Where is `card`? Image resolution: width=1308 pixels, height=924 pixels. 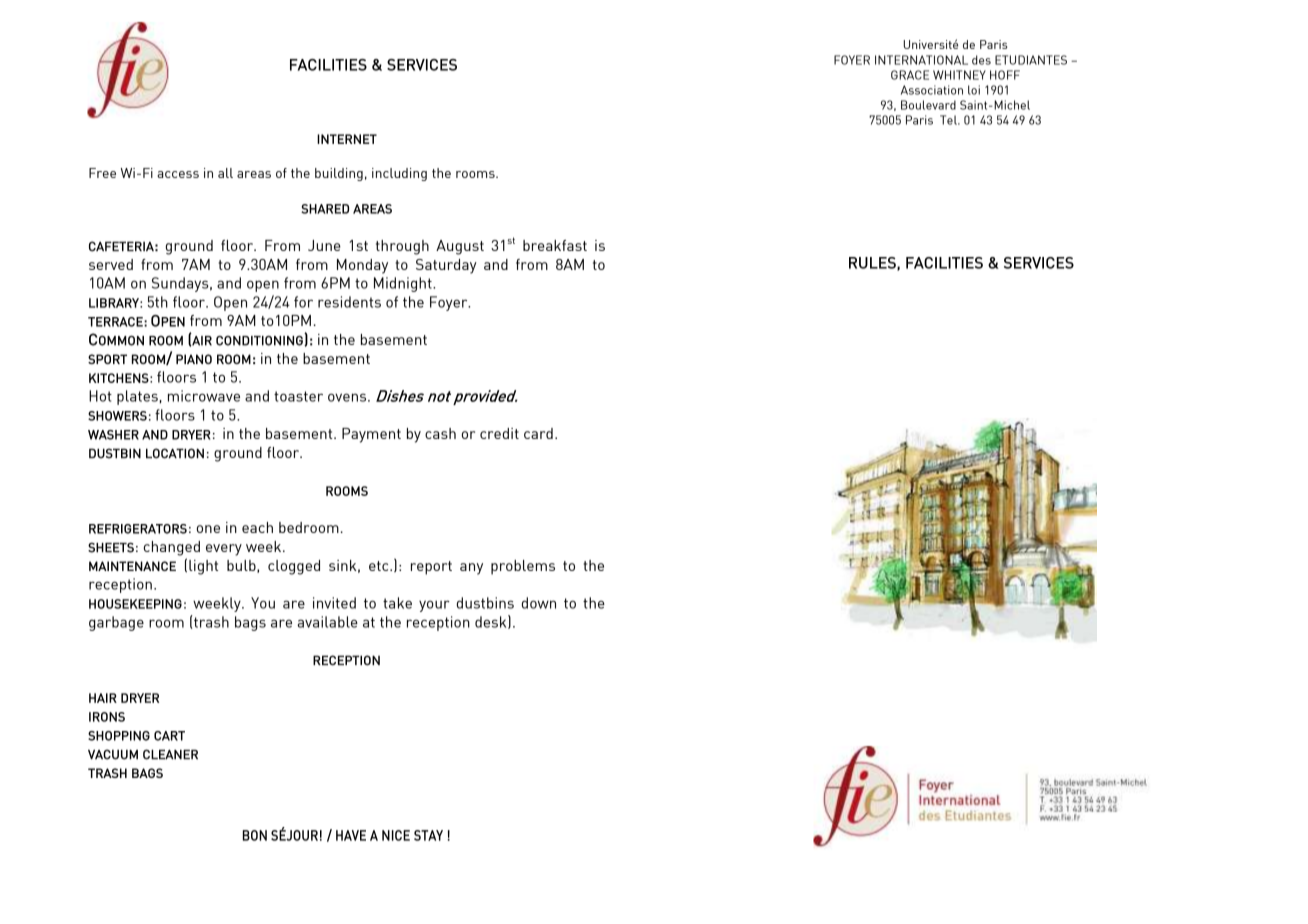 card is located at coordinates (538, 433).
